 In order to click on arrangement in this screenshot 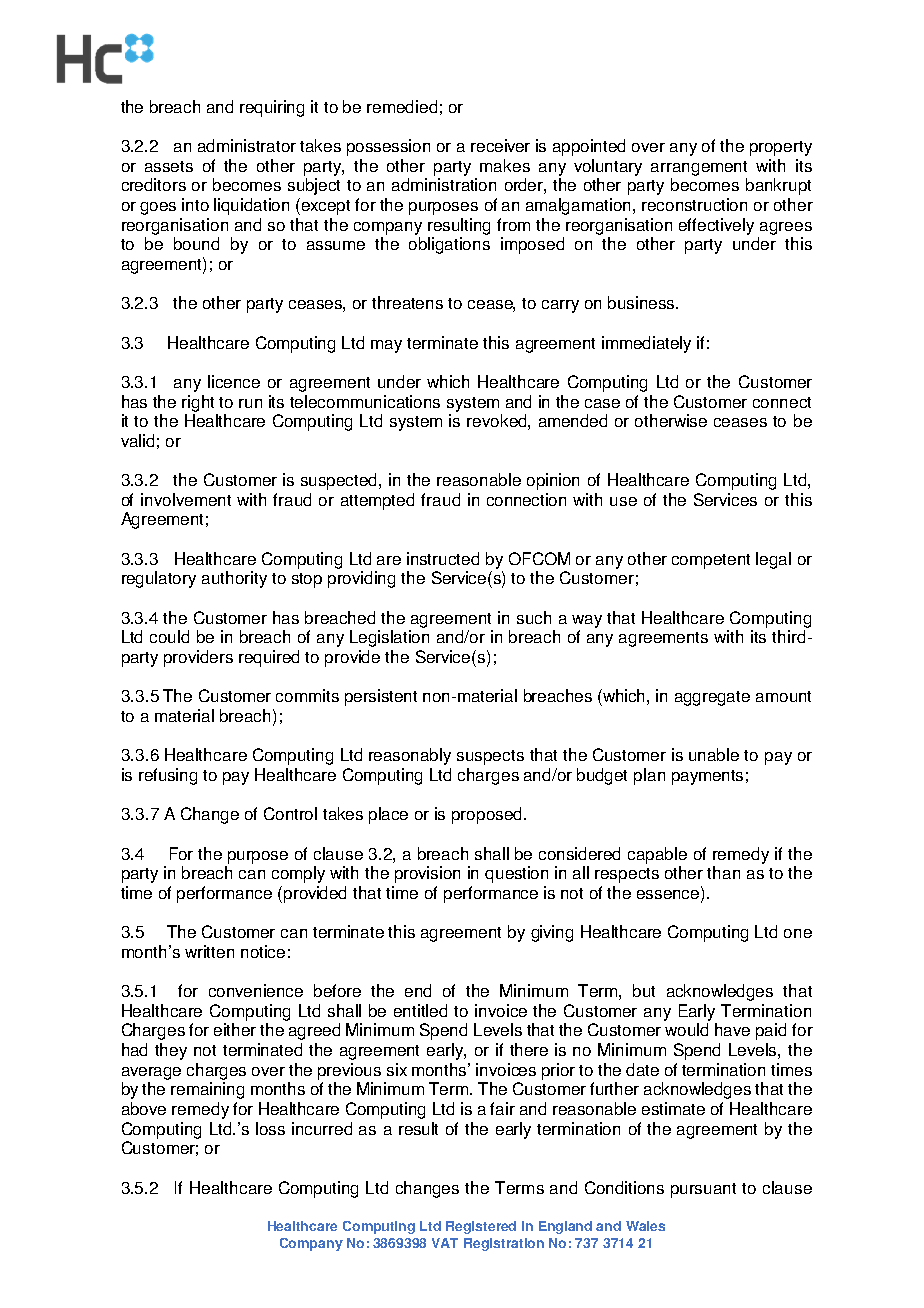, I will do `click(699, 168)`.
